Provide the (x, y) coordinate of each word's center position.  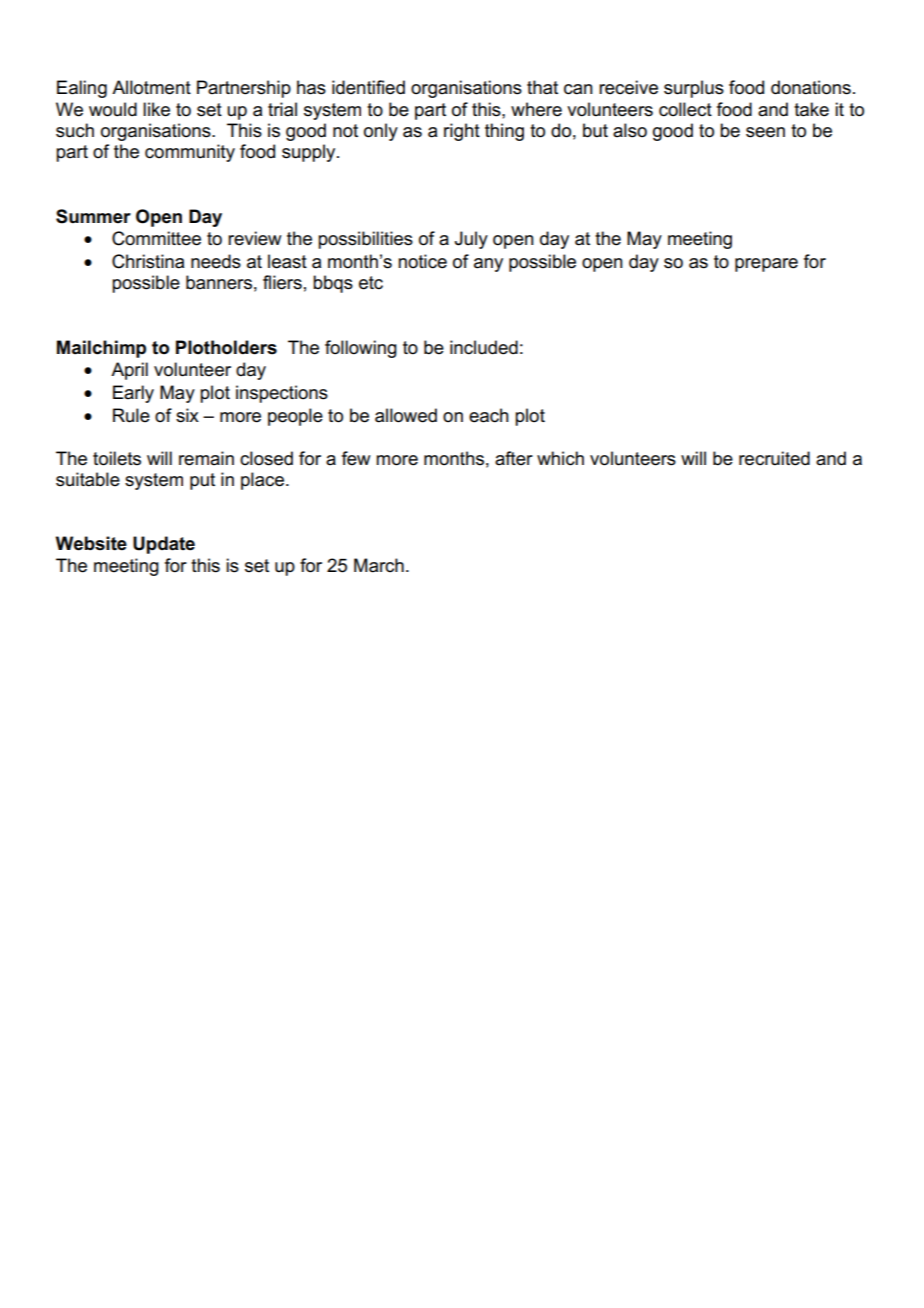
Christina (148, 261)
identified (368, 87)
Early (133, 394)
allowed (406, 415)
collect (685, 109)
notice (422, 261)
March (379, 565)
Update (164, 545)
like (156, 109)
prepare (766, 265)
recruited (774, 458)
